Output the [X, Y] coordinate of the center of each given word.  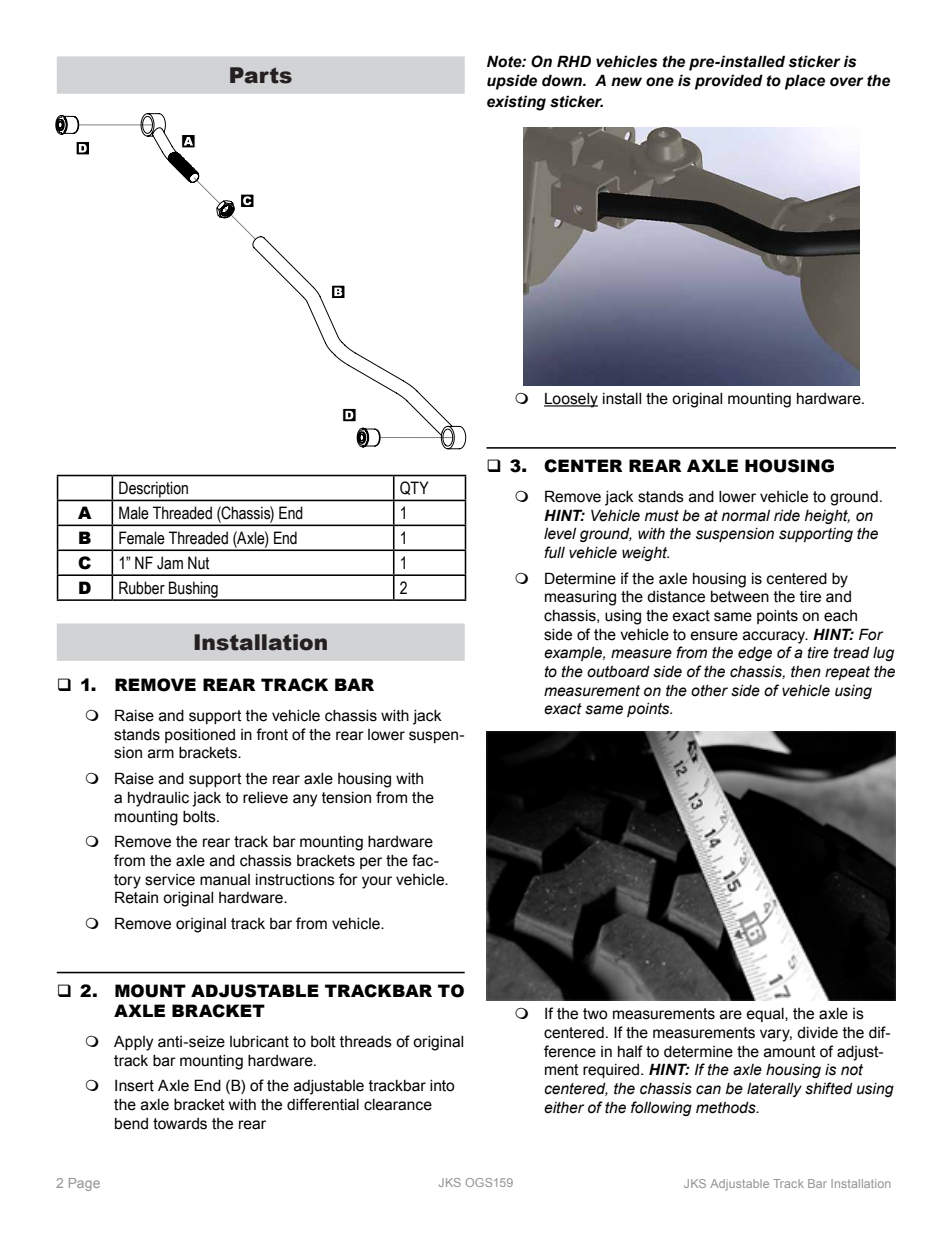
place [805, 82]
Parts [261, 75]
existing [516, 103]
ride [787, 516]
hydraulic [158, 799]
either [564, 1108]
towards [180, 1124]
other [709, 691]
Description [153, 490]
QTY [414, 488]
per [371, 863]
